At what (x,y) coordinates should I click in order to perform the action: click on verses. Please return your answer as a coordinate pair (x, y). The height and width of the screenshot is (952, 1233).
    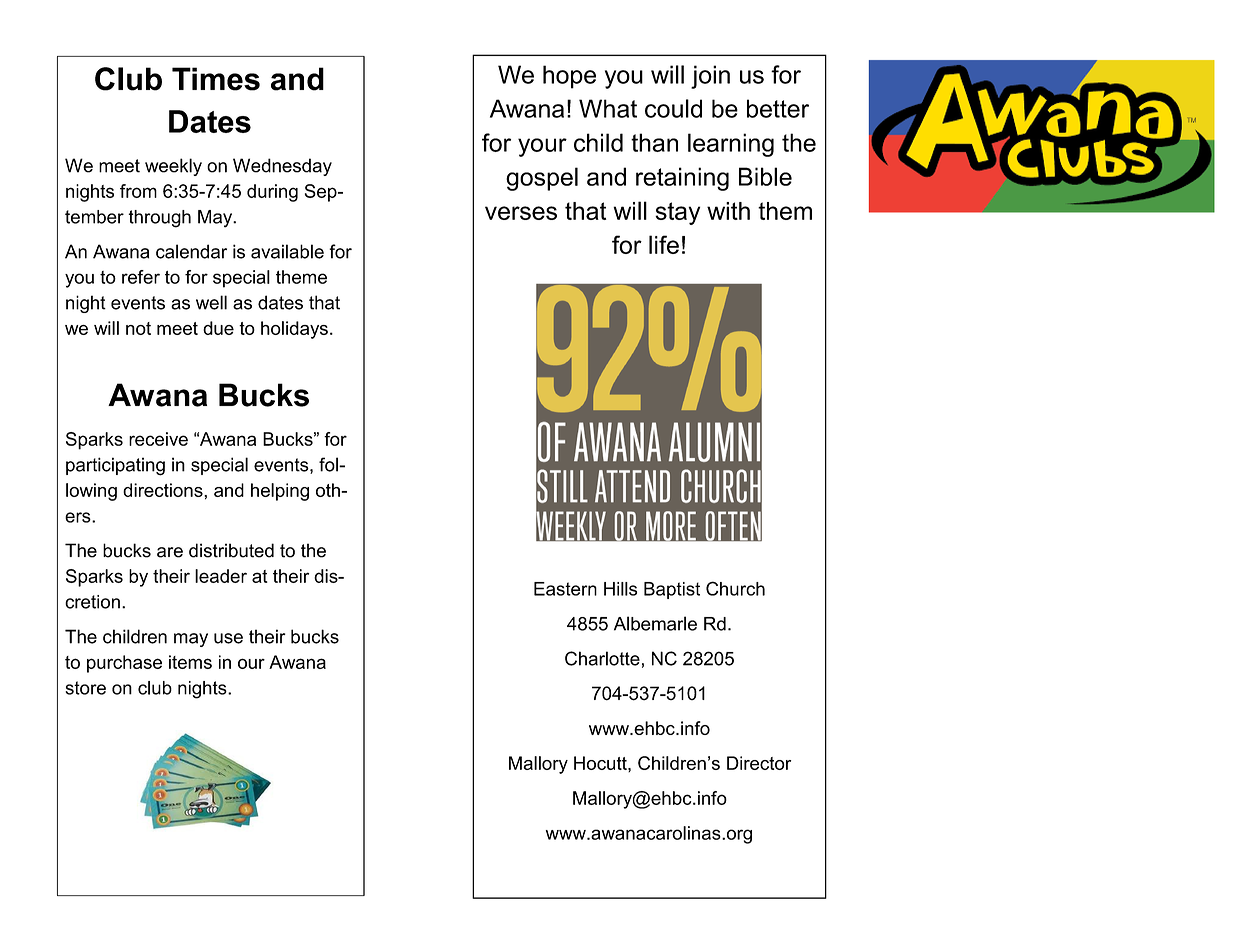
    Looking at the image, I should click on (521, 213).
